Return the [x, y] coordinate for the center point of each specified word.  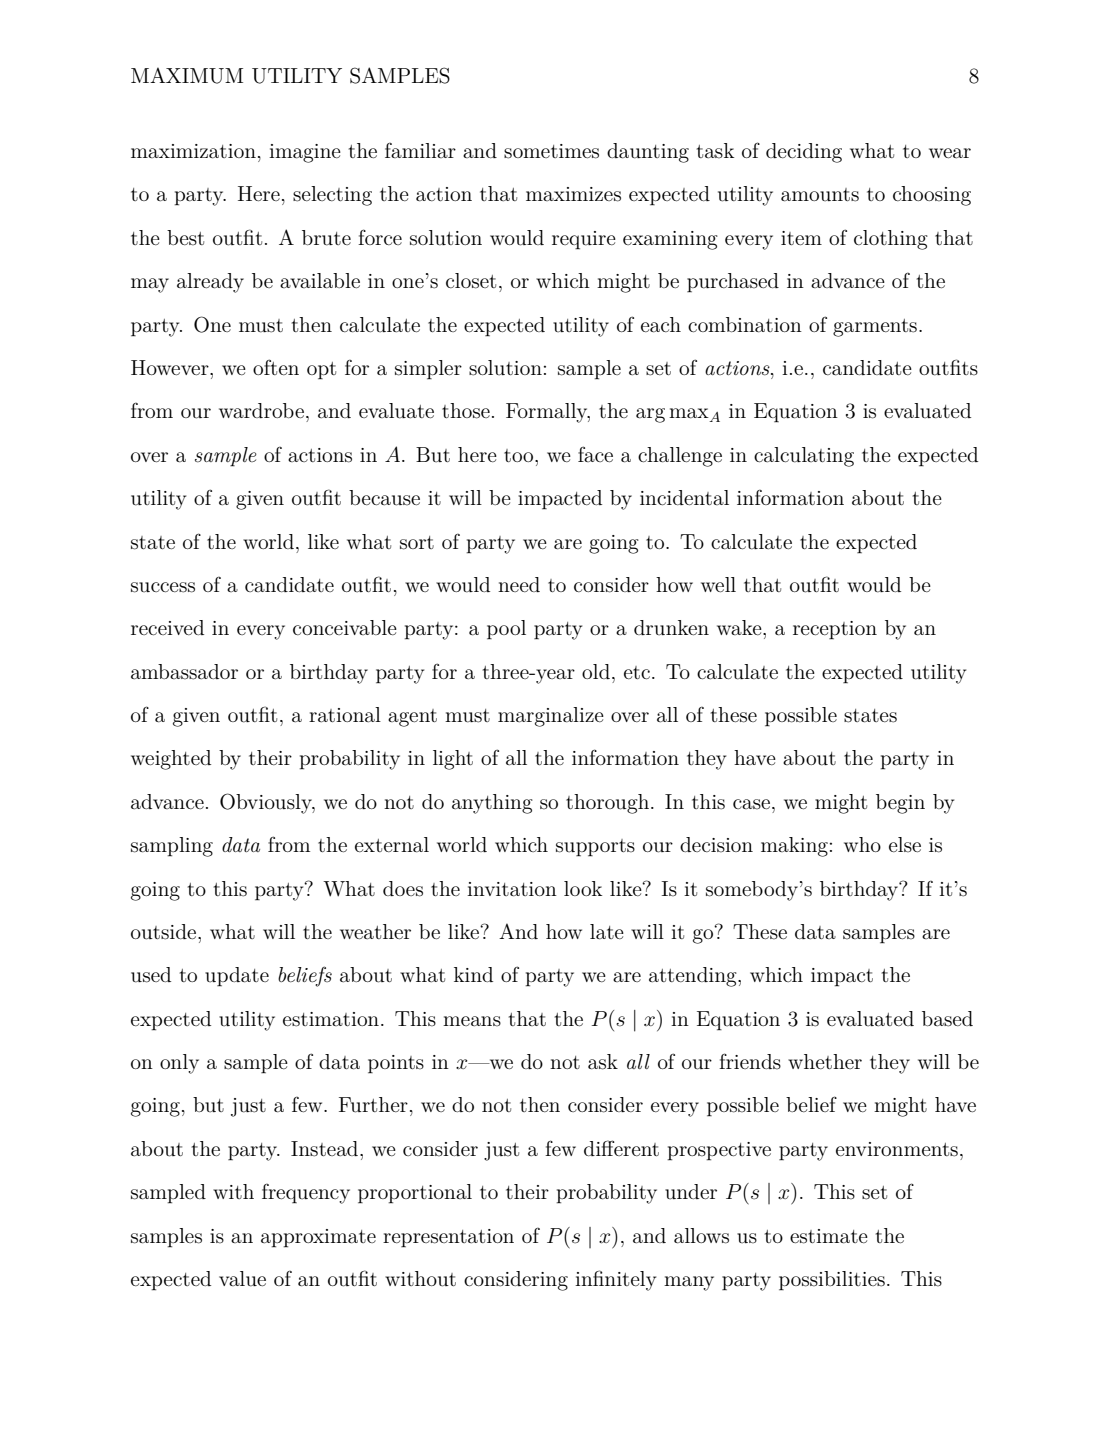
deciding [804, 153]
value [242, 1279]
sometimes [551, 151]
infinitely [615, 1280]
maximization [193, 151]
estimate [829, 1236]
